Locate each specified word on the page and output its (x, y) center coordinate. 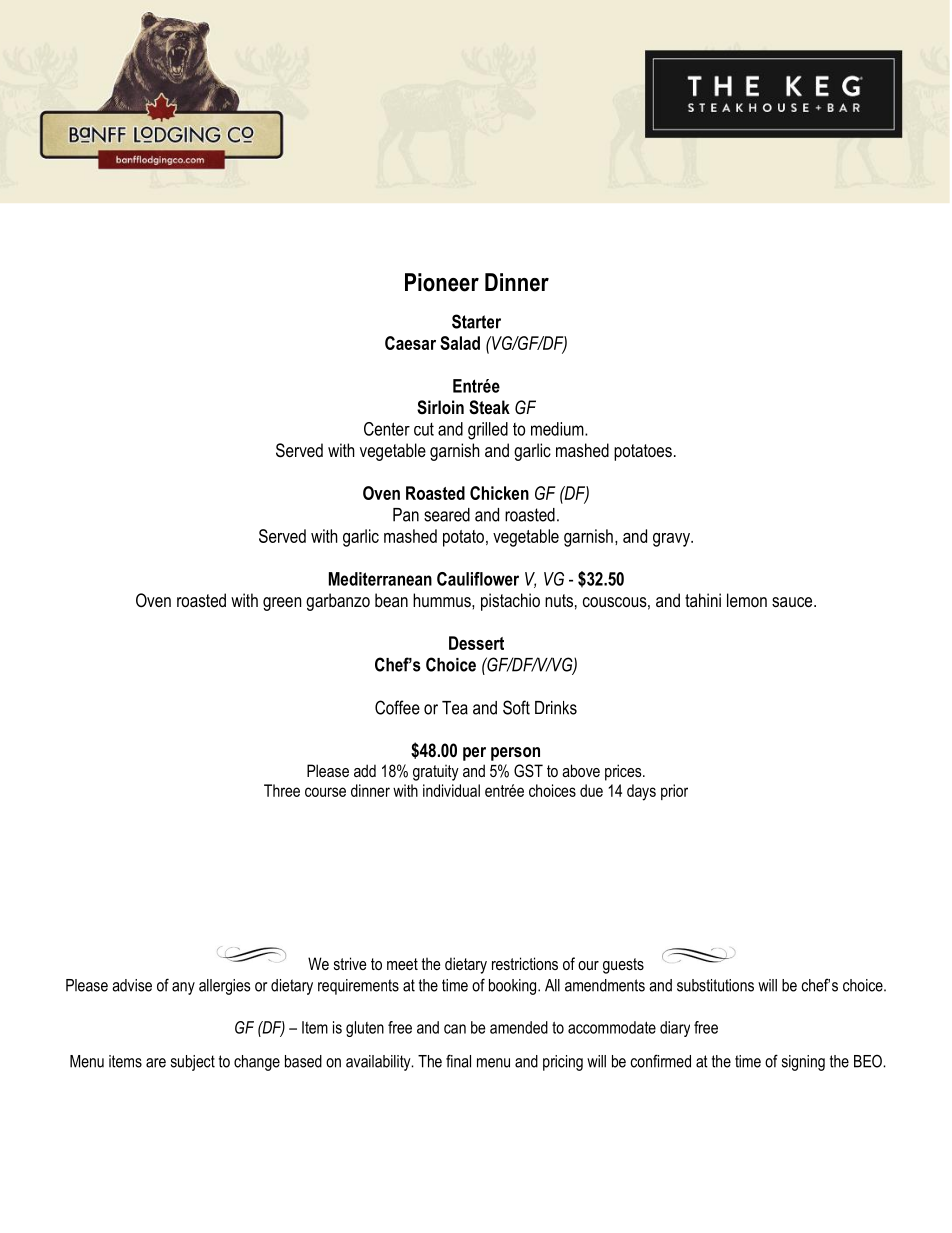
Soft (516, 707)
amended (519, 1027)
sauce (793, 602)
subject (193, 1063)
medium (558, 429)
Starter (476, 321)
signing (803, 1063)
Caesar (410, 343)
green (282, 604)
